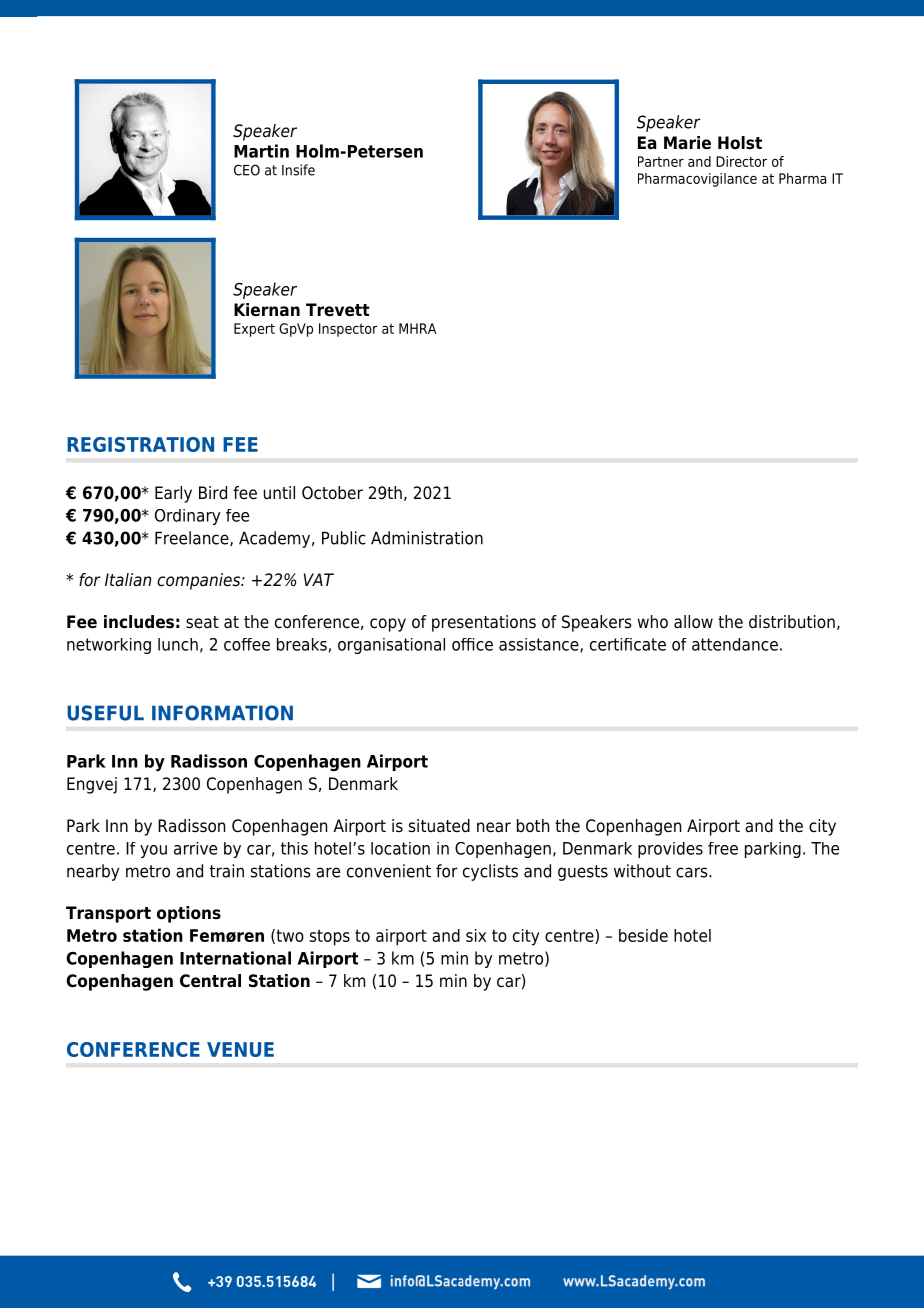 The height and width of the screenshot is (1308, 924). I want to click on Administration, so click(427, 538).
